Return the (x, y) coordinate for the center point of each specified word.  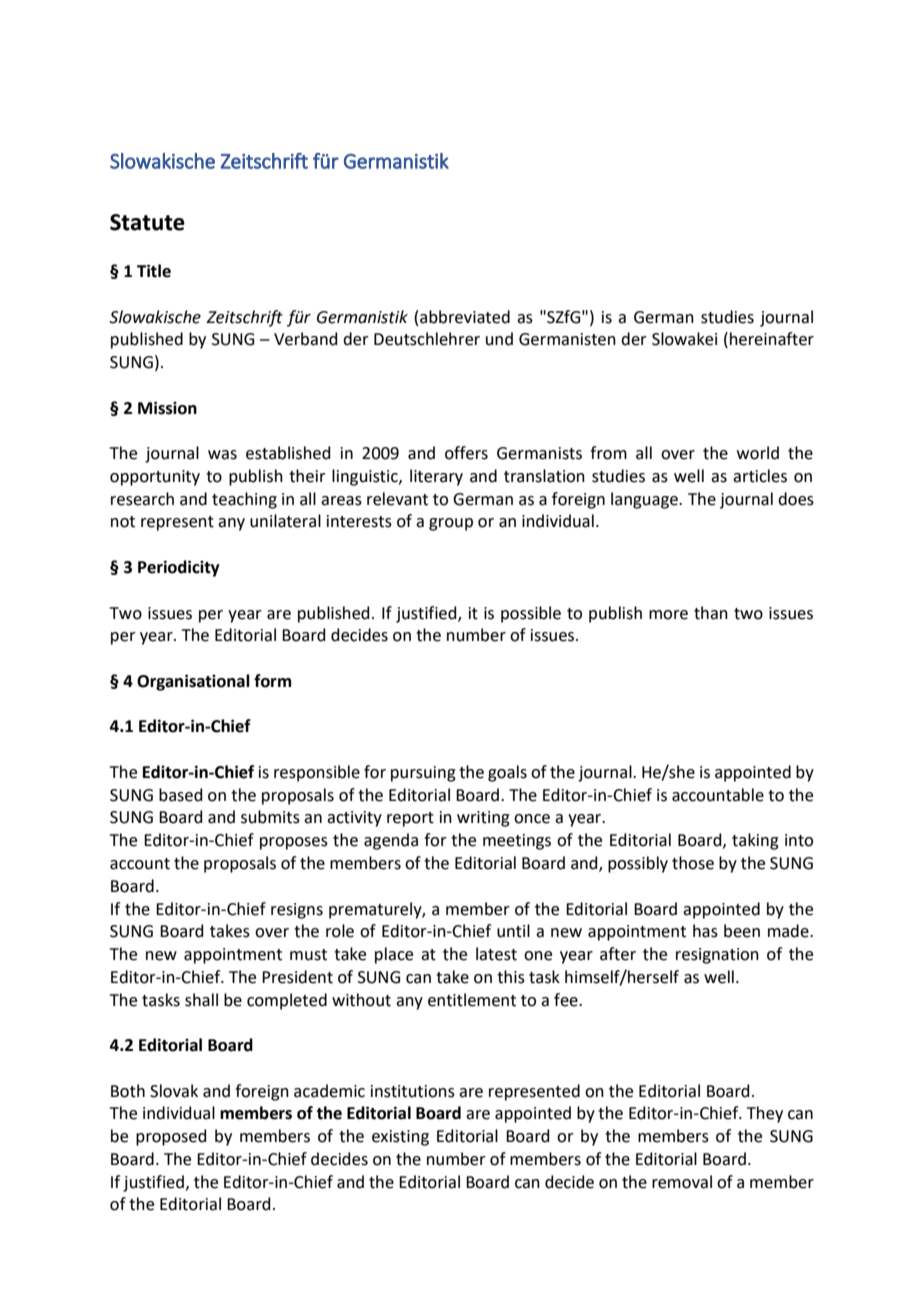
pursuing (423, 774)
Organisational (193, 682)
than (711, 613)
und (499, 339)
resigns (297, 911)
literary (436, 477)
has (705, 931)
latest (496, 954)
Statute (147, 222)
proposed (171, 1137)
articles (760, 476)
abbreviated (465, 317)
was (222, 455)
